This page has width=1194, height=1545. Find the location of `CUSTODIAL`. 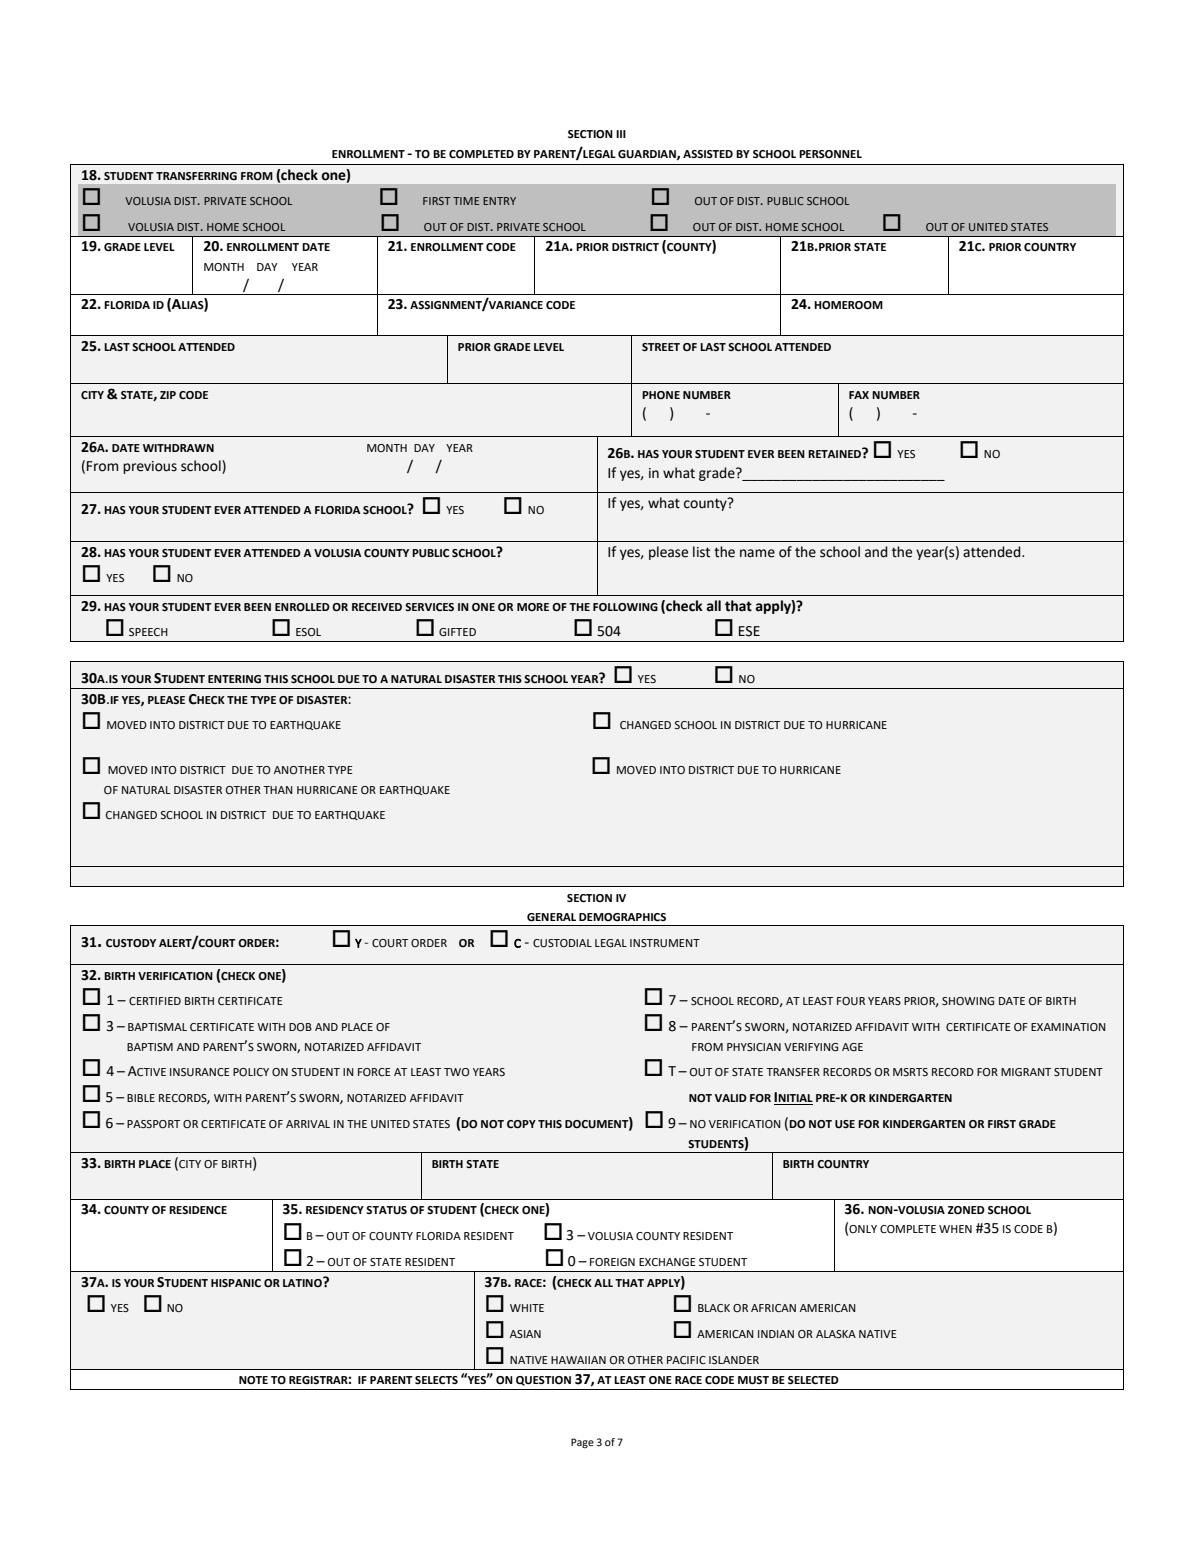

CUSTODIAL is located at coordinates (562, 943).
